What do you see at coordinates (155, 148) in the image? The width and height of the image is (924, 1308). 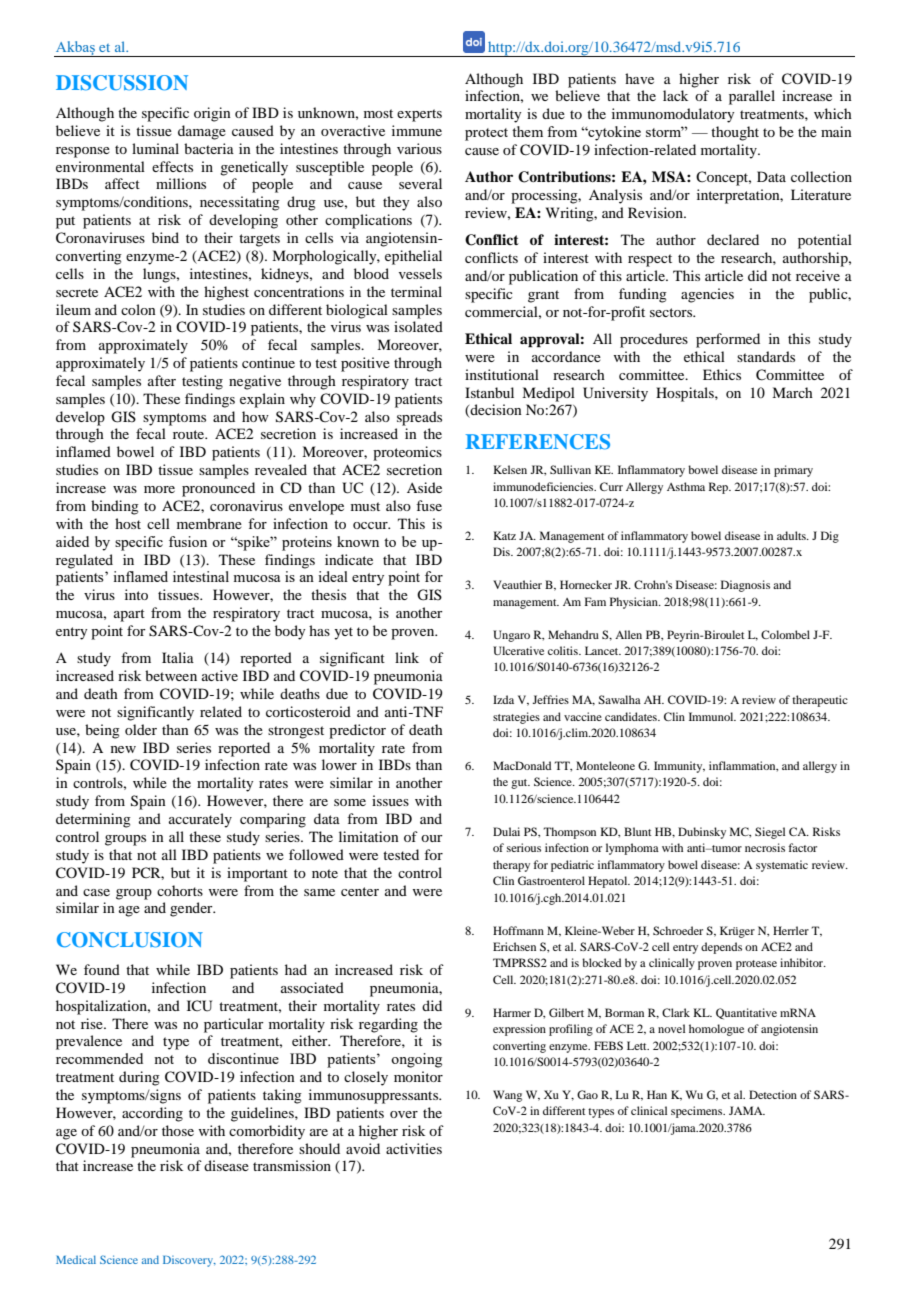 I see `luminal` at bounding box center [155, 148].
